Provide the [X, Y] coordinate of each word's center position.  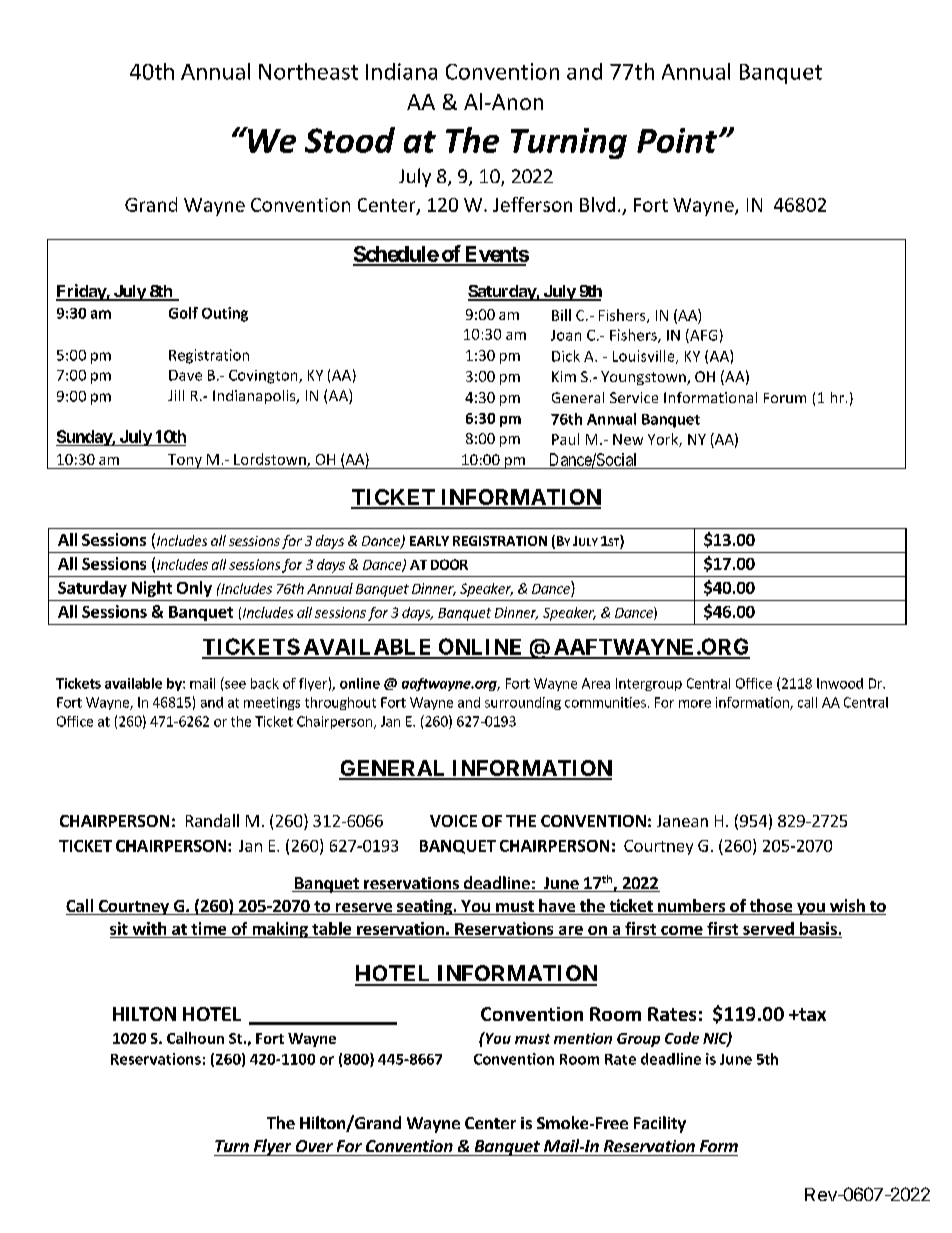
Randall [212, 820]
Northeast [308, 71]
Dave [185, 375]
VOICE [453, 821]
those [771, 907]
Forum [785, 398]
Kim [564, 376]
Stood [350, 140]
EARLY [429, 541]
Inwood [840, 683]
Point [678, 140]
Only [194, 589]
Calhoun [195, 1038]
